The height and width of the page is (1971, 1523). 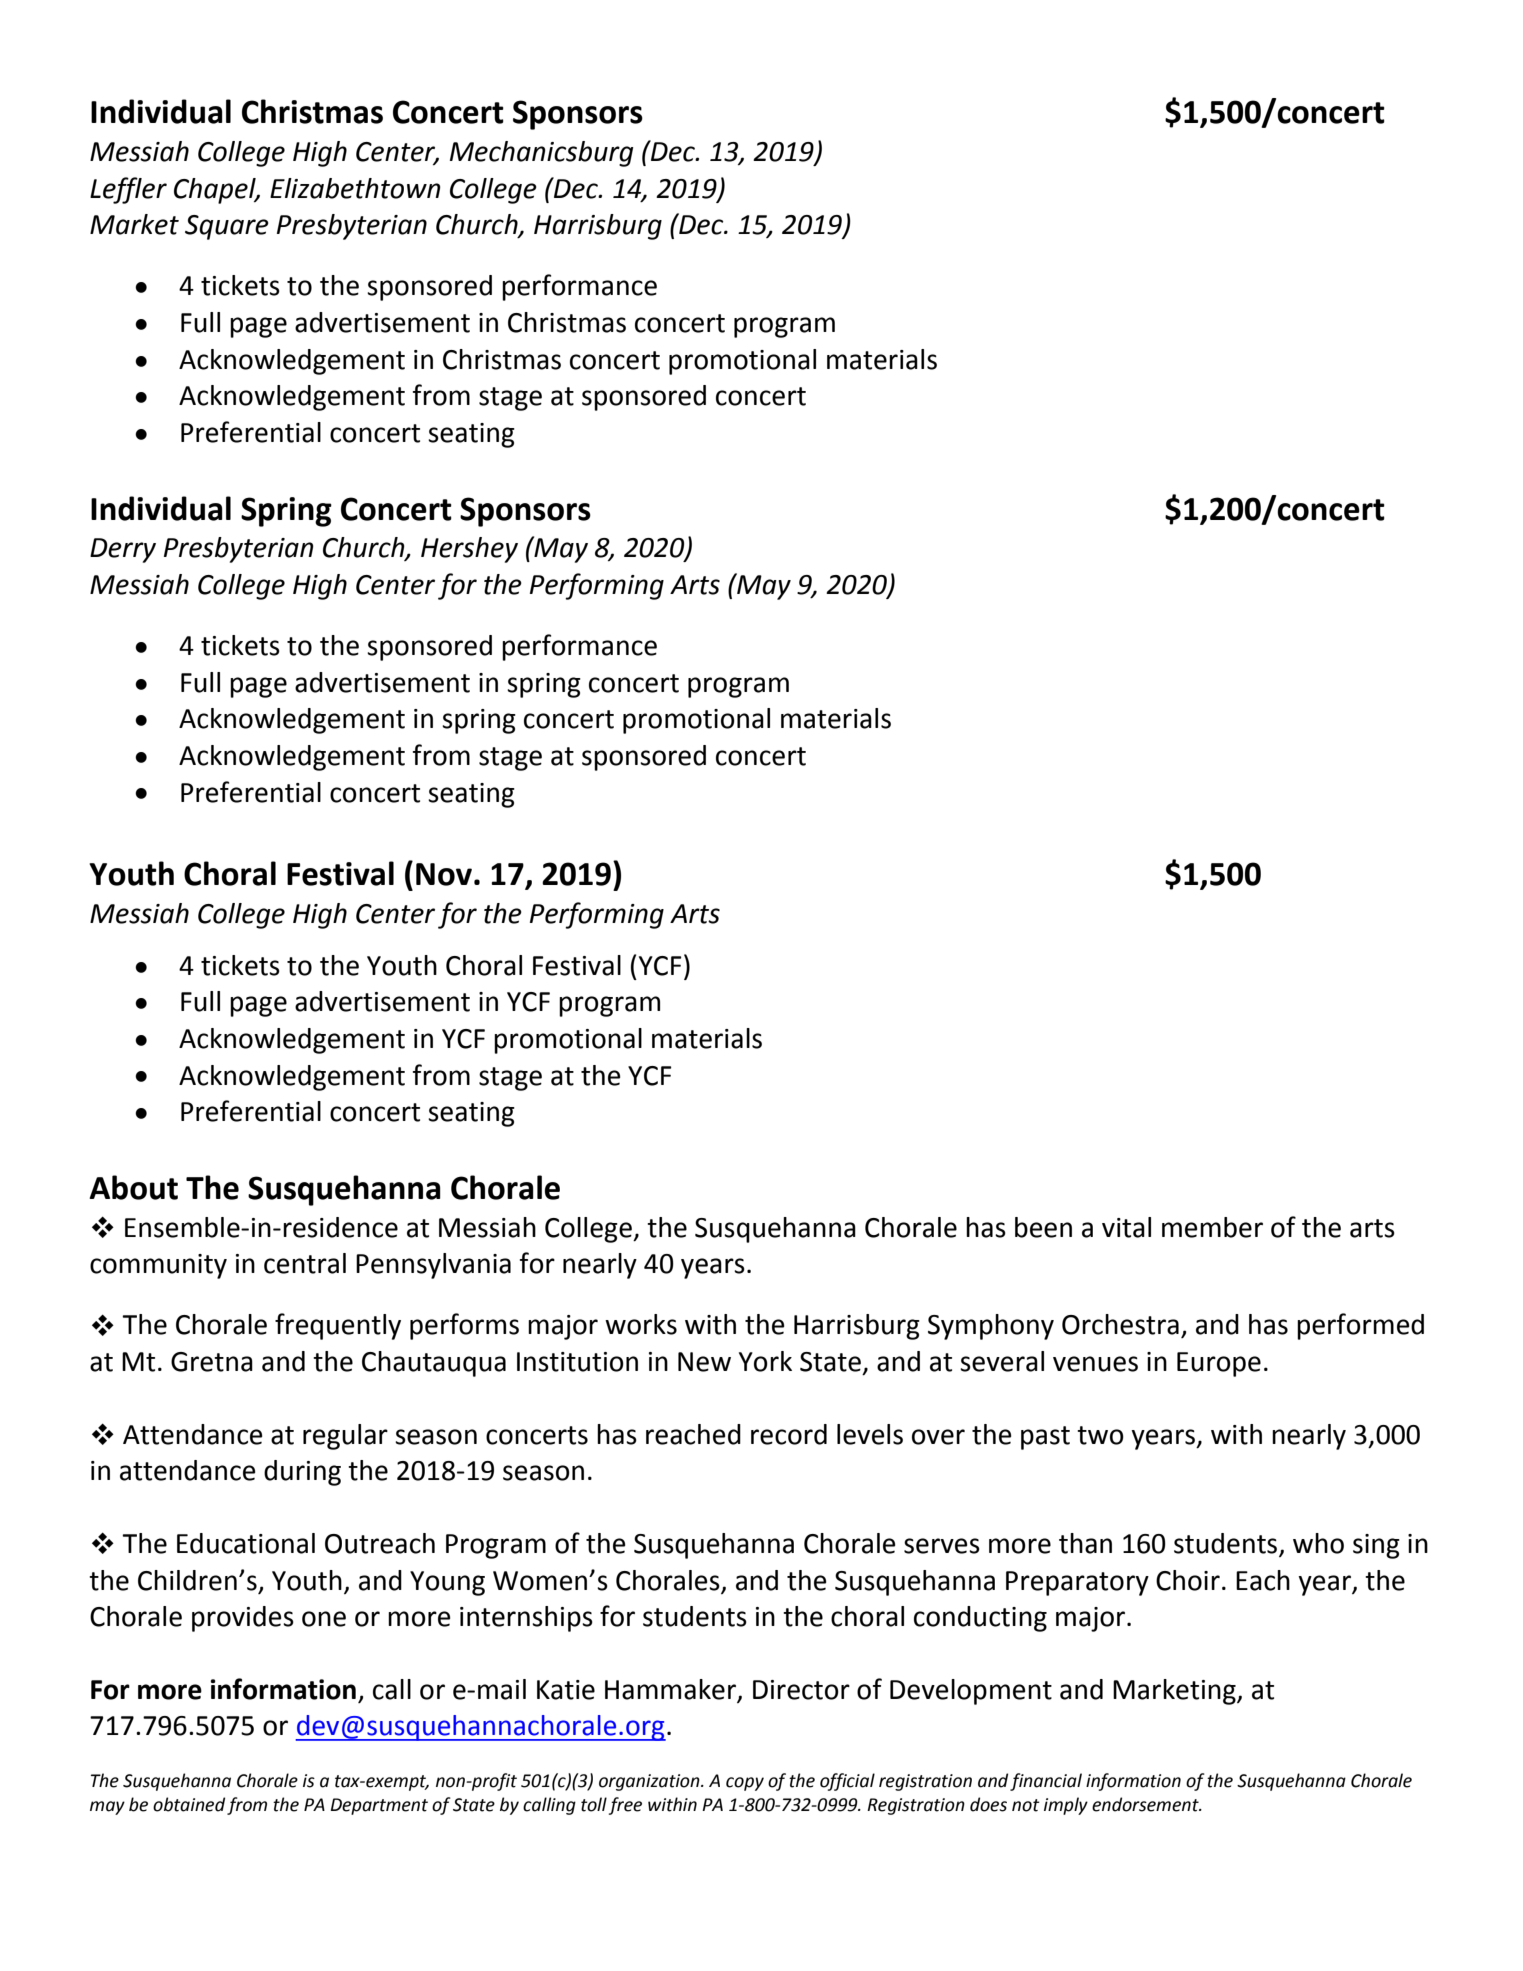 What do you see at coordinates (1126, 1227) in the page?
I see `vital` at bounding box center [1126, 1227].
